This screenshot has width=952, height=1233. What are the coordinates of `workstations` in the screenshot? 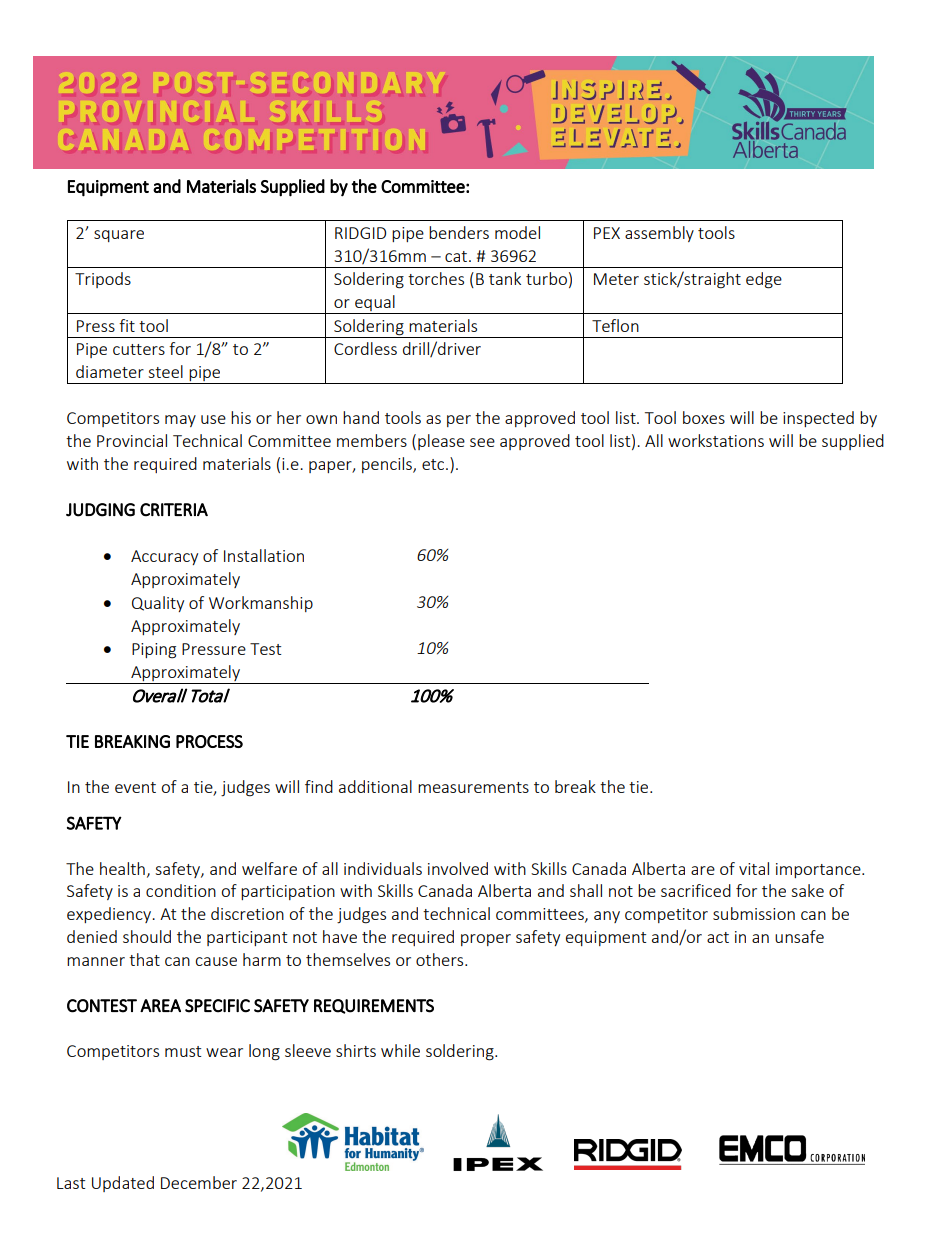 It's located at (716, 440).
